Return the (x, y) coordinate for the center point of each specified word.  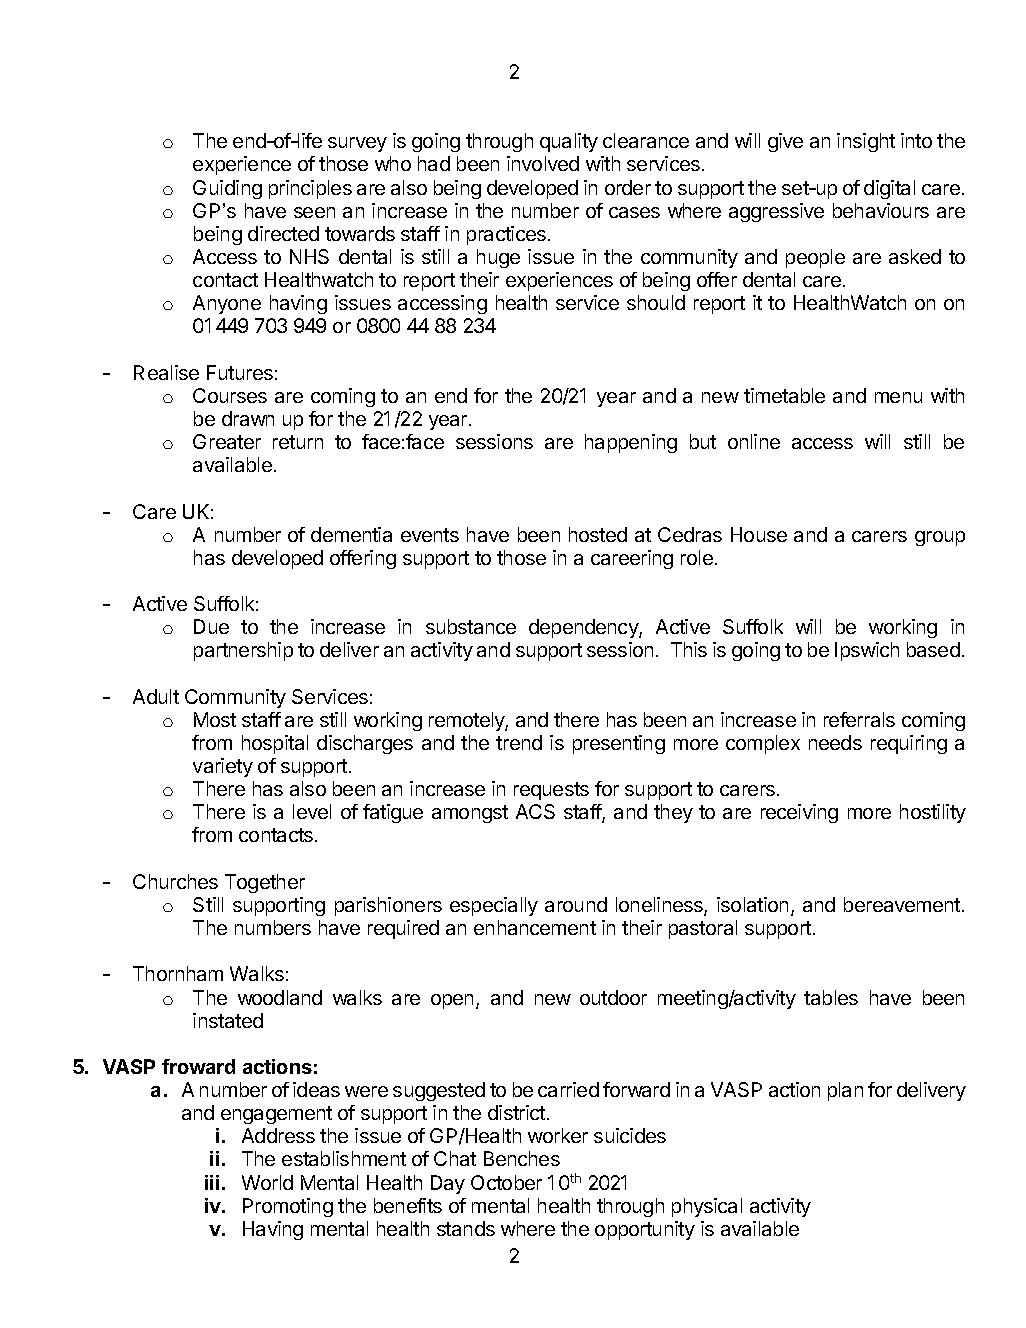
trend (519, 742)
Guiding (227, 189)
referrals (859, 719)
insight (866, 142)
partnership (243, 651)
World (267, 1182)
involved (543, 163)
